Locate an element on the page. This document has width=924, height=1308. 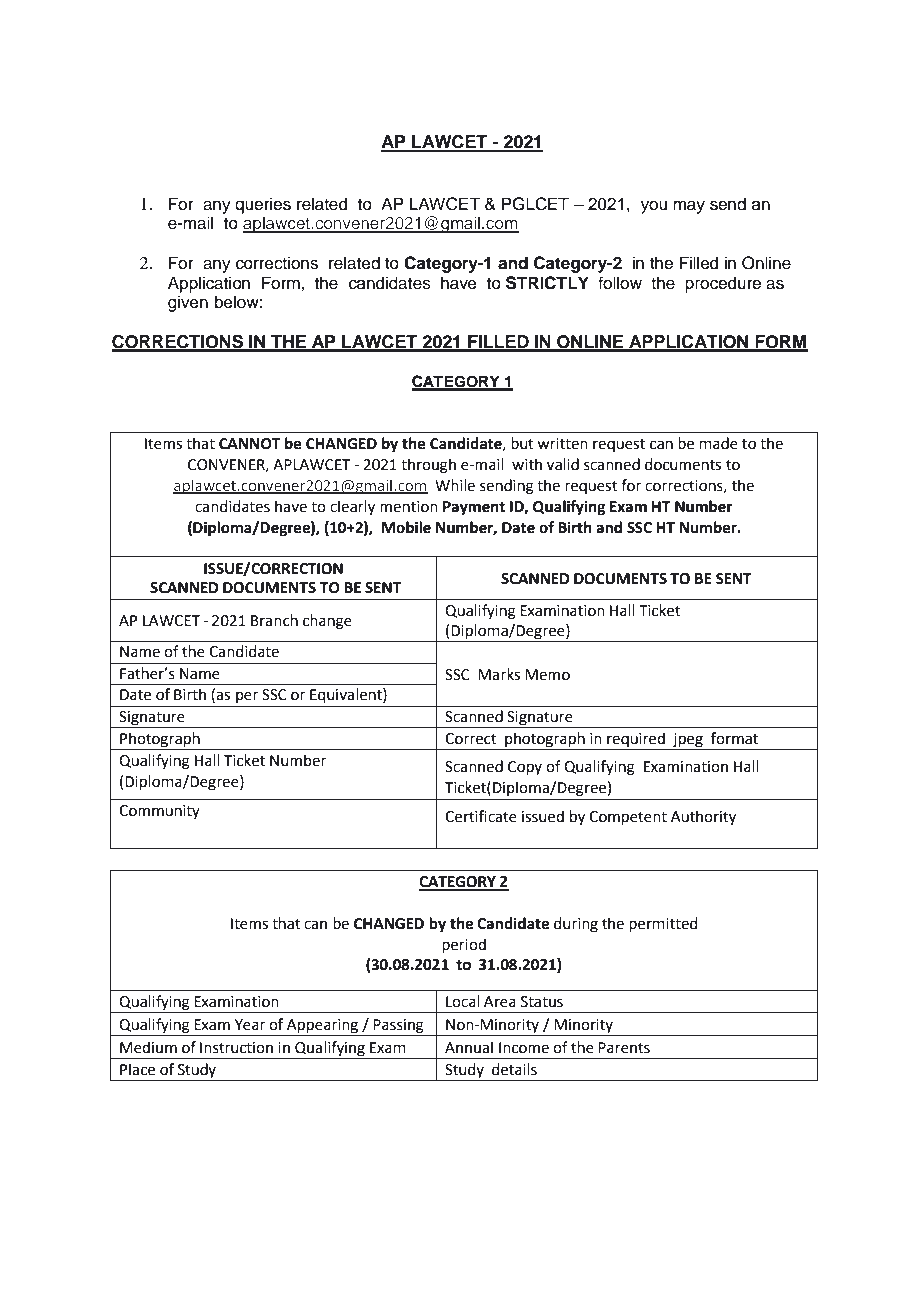
Community is located at coordinates (159, 812).
